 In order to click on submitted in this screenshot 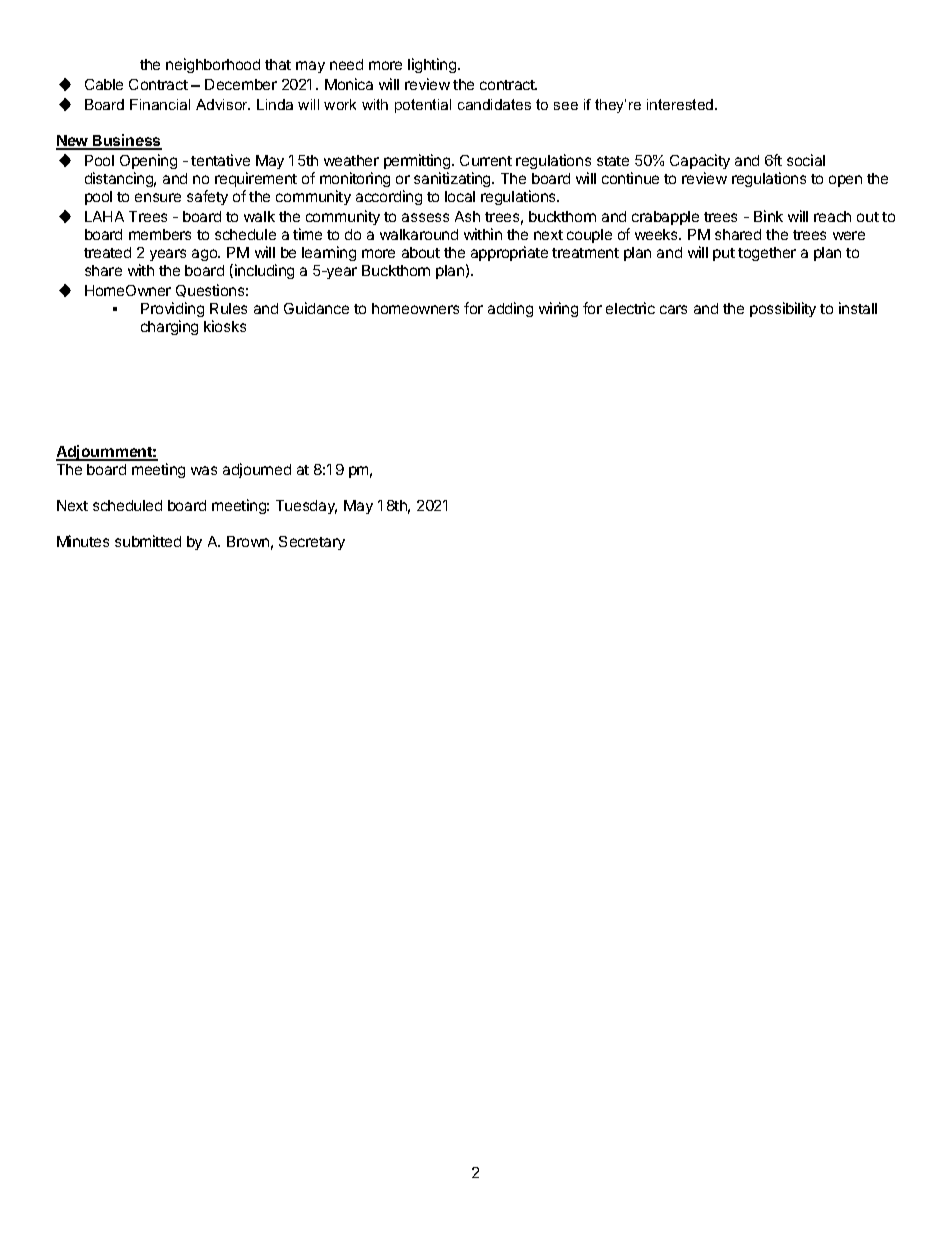, I will do `click(148, 541)`.
